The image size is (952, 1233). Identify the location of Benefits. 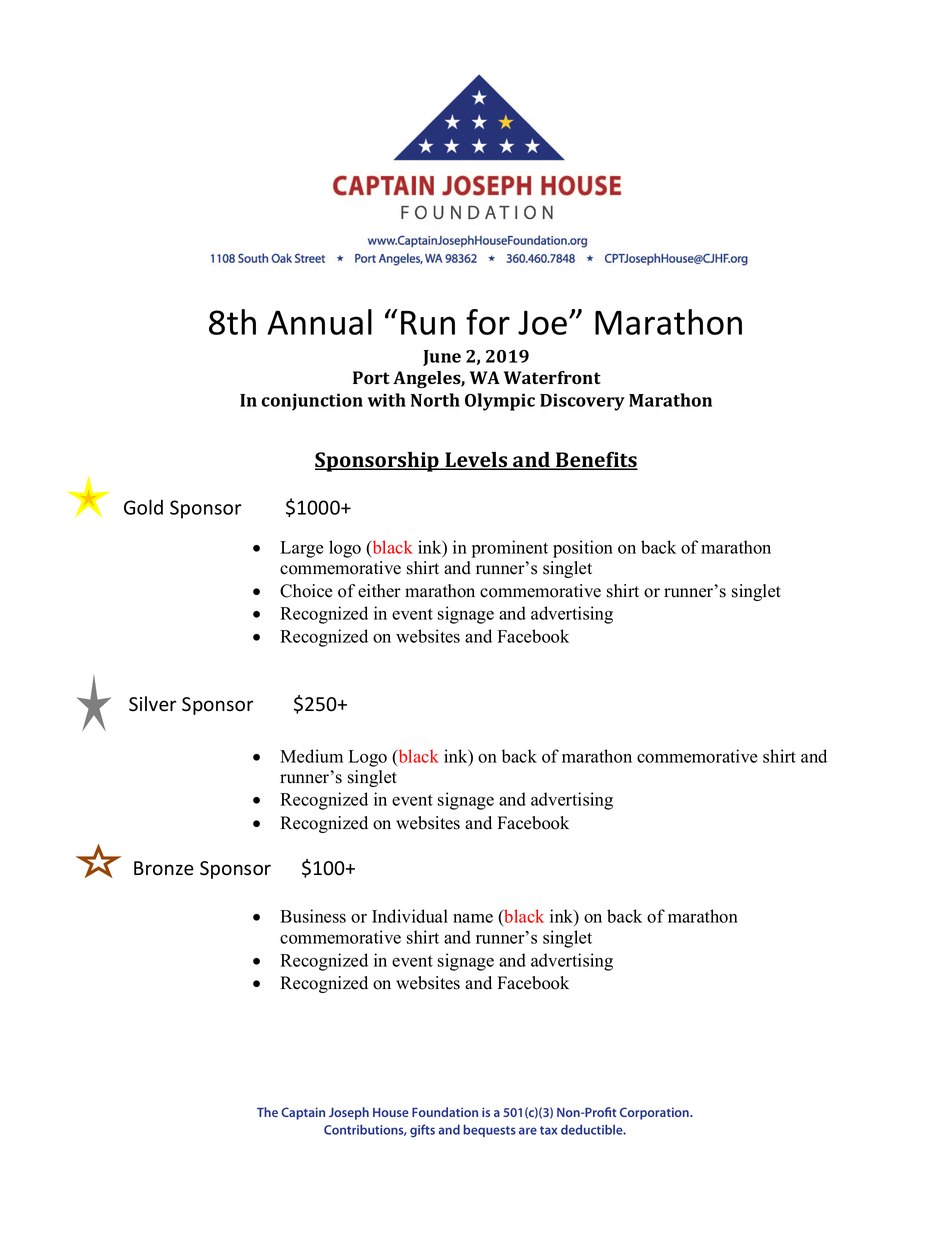
(596, 460).
